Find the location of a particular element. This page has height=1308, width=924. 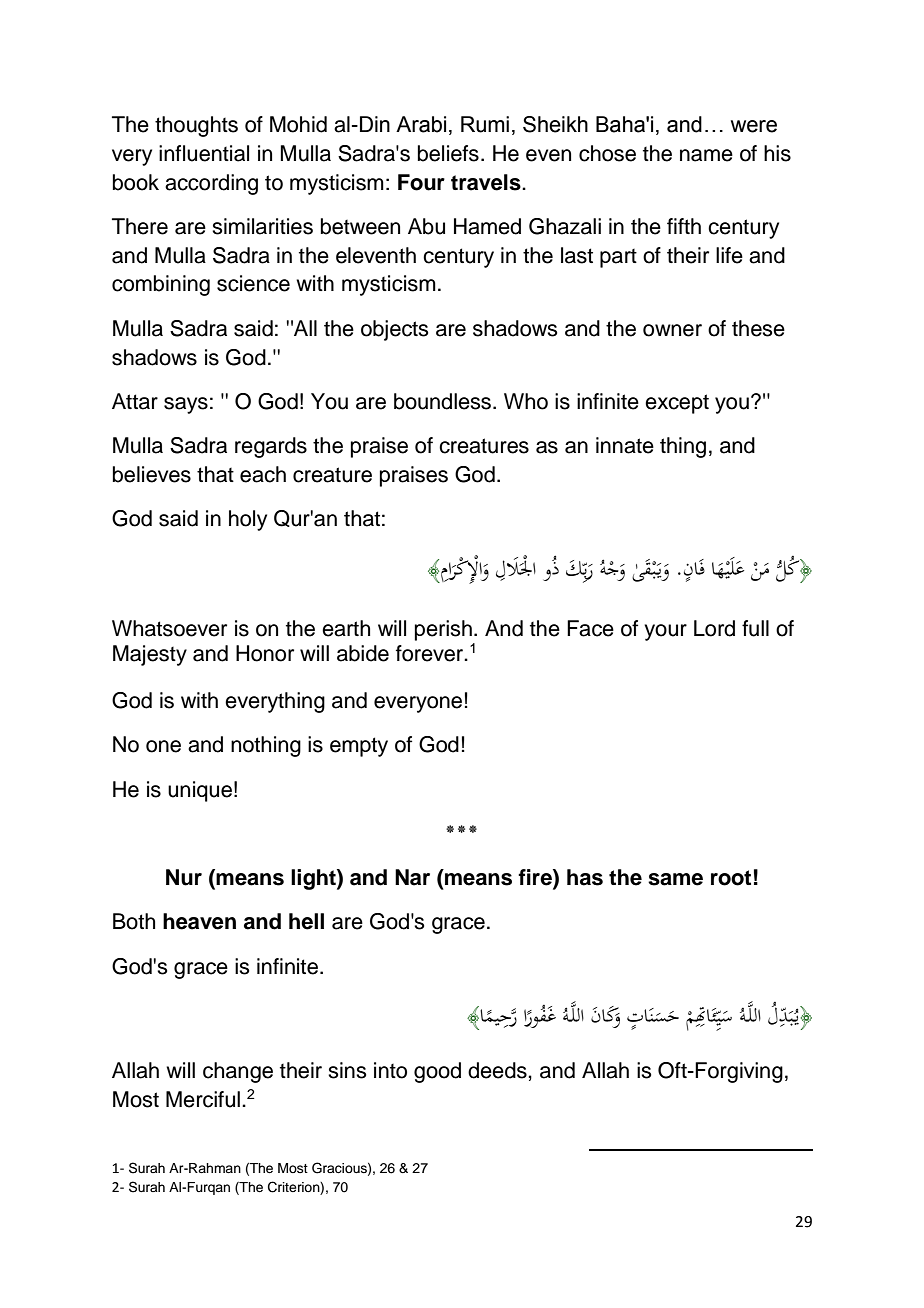

unique is located at coordinates (200, 791).
